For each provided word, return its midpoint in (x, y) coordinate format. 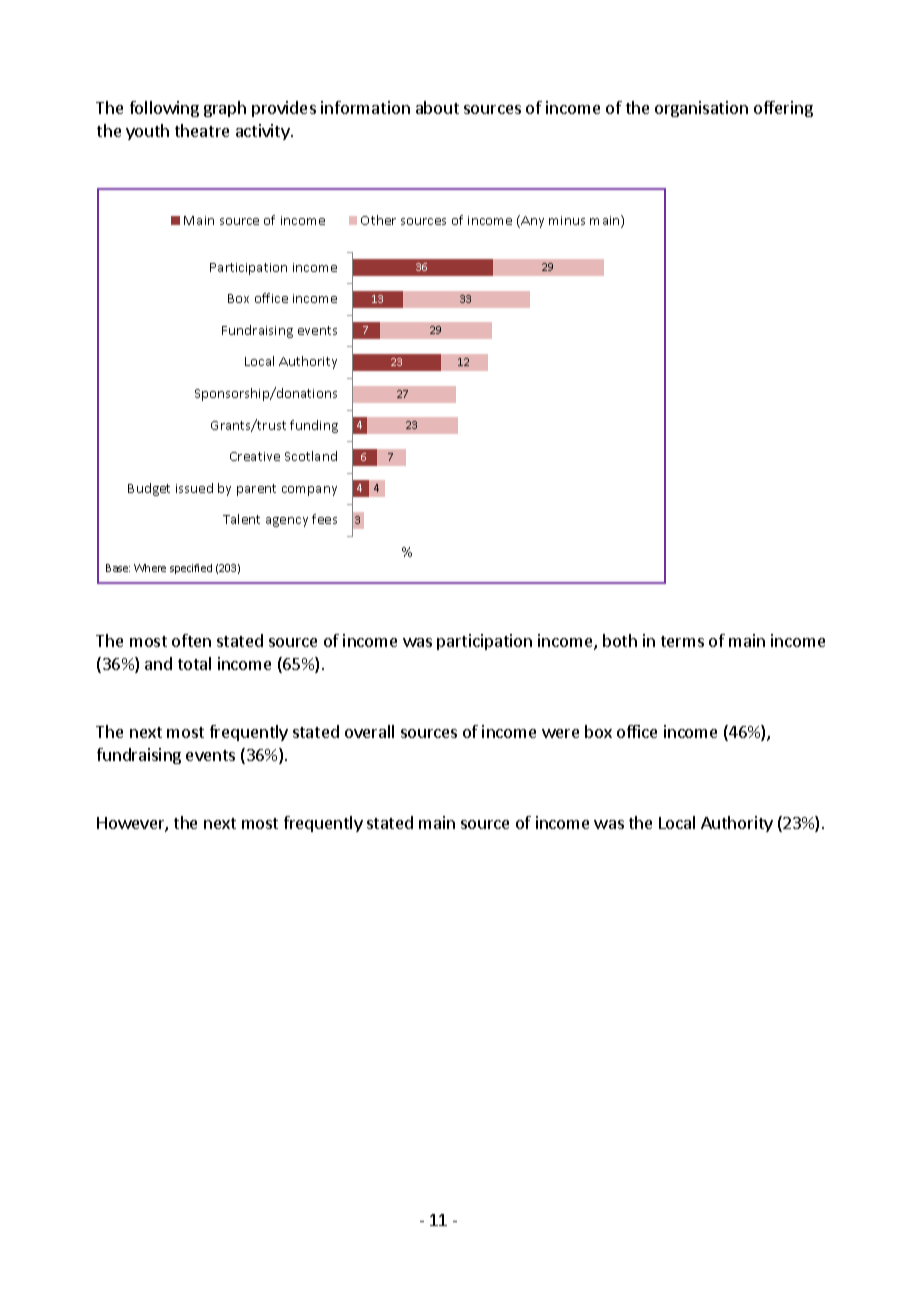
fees (324, 519)
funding (314, 426)
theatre (202, 130)
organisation (701, 109)
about (437, 107)
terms (682, 641)
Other (378, 220)
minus (567, 220)
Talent (241, 519)
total (194, 663)
